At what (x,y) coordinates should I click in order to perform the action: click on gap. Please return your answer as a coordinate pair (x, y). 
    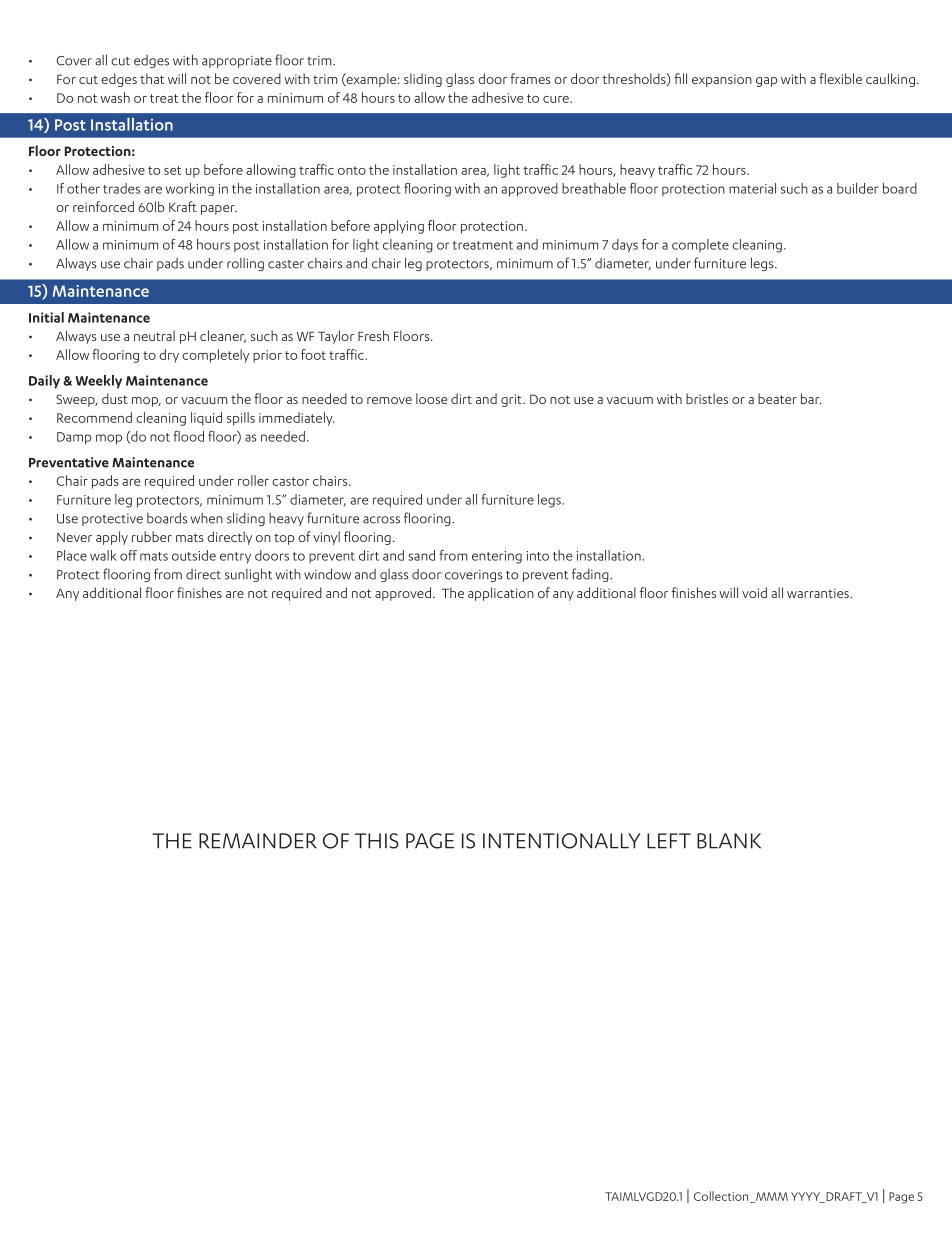
    Looking at the image, I should click on (767, 82).
